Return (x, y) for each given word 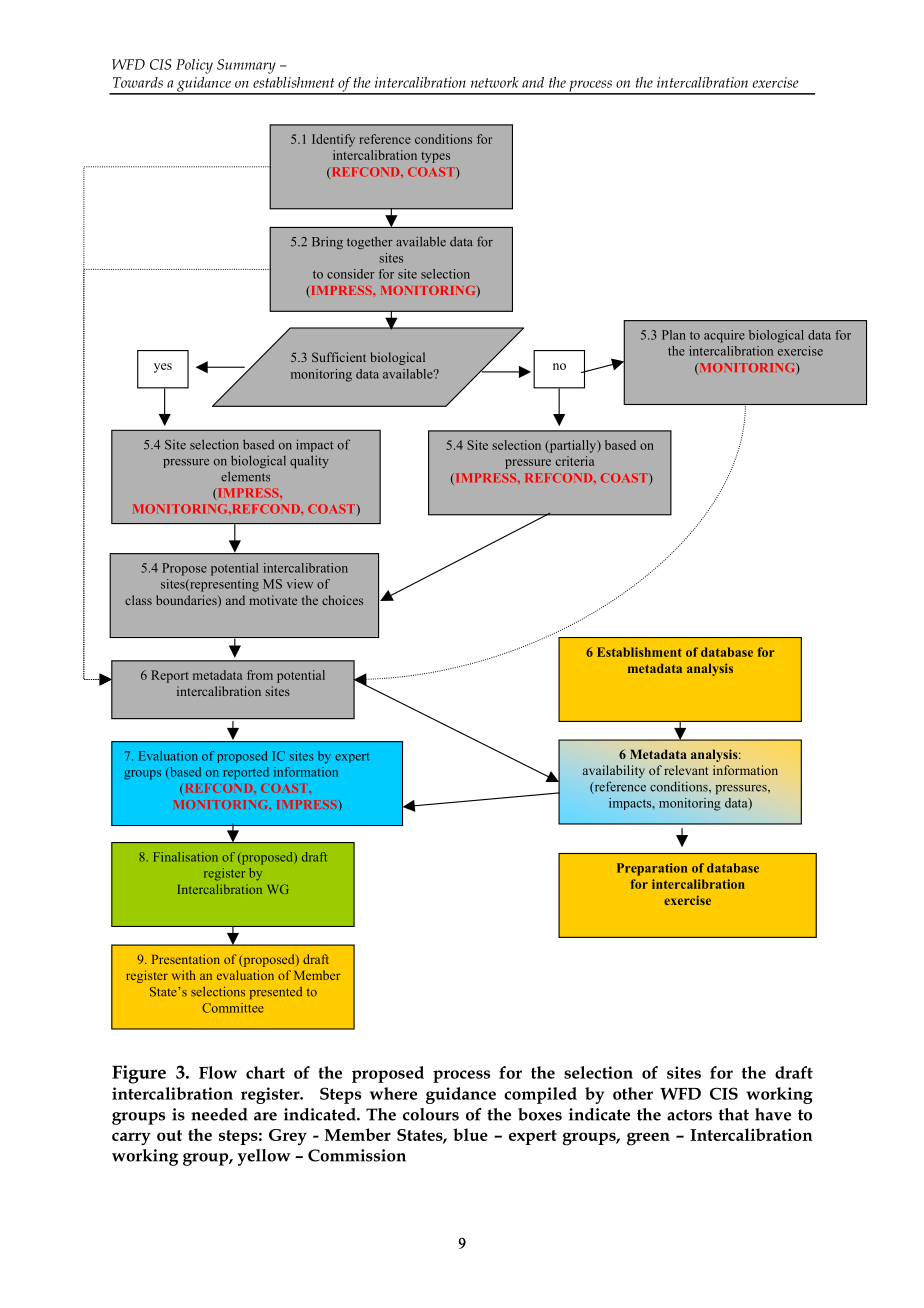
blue (470, 1134)
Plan (674, 335)
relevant (686, 770)
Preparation (652, 869)
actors (689, 1115)
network (495, 82)
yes (163, 368)
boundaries (187, 601)
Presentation (186, 959)
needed (219, 1114)
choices (342, 600)
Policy (194, 66)
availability (614, 771)
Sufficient (339, 357)
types (435, 157)
